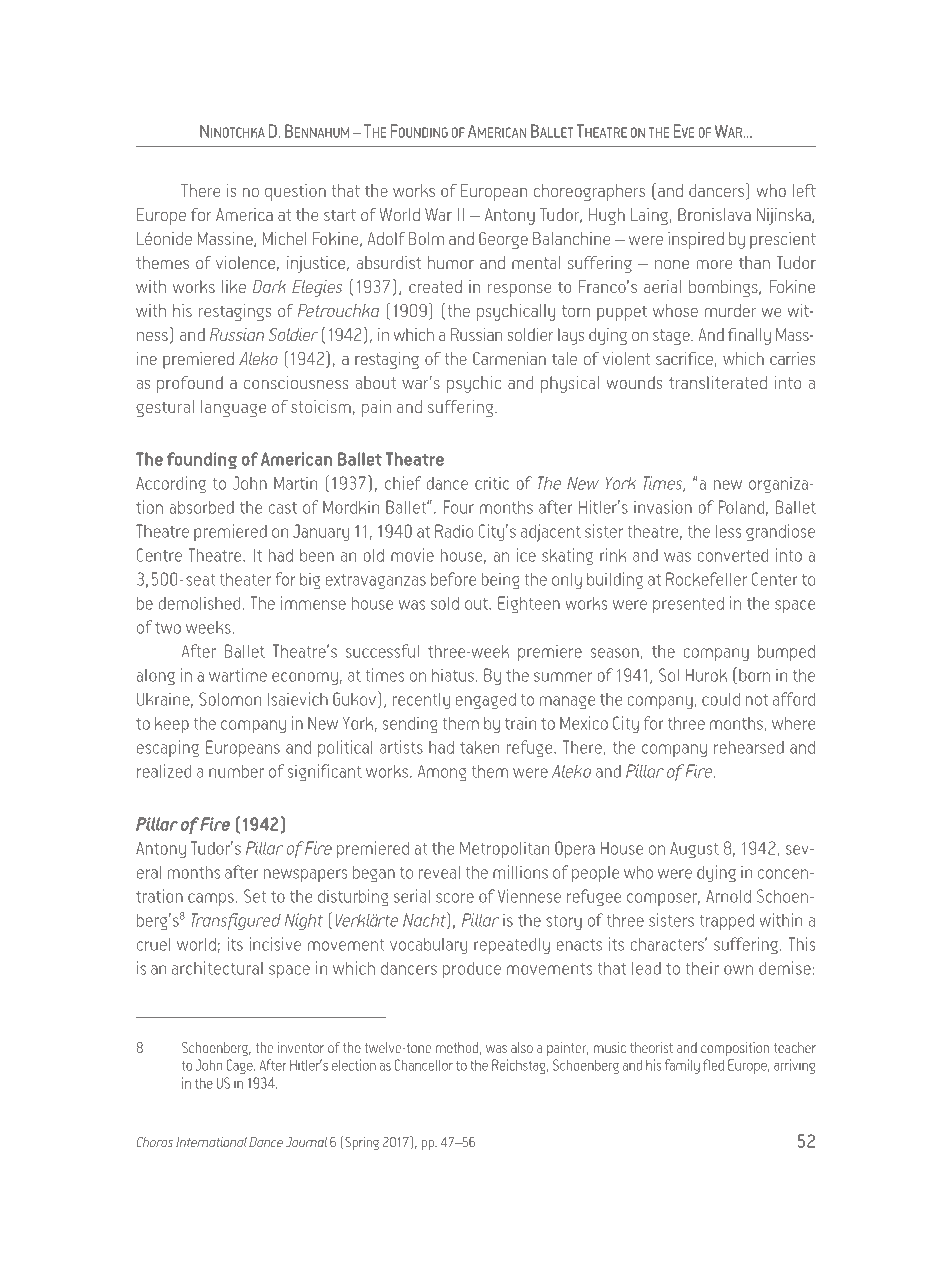 This image has width=952, height=1270. I want to click on Metropolitan, so click(504, 849).
